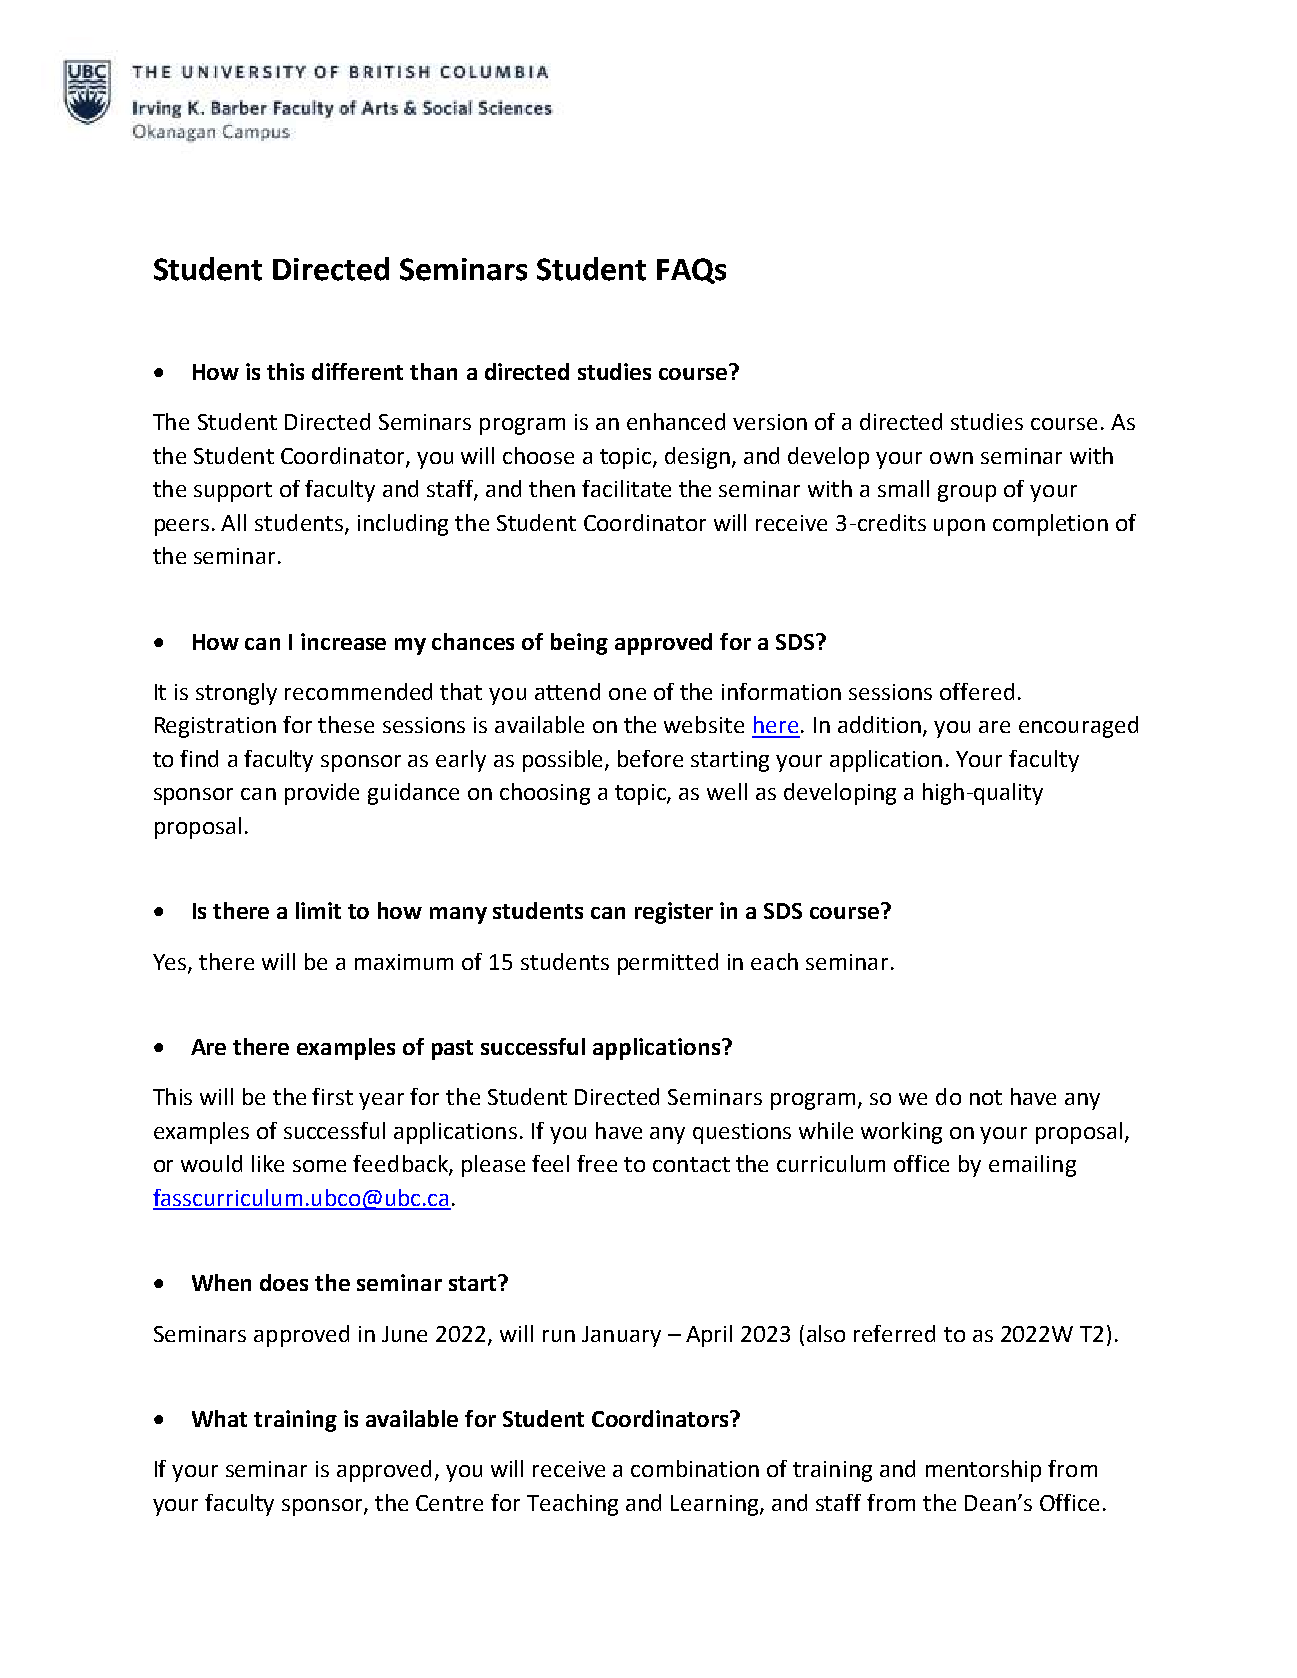 This image has width=1297, height=1678. Describe the element at coordinates (219, 1418) in the image. I see `What` at that location.
